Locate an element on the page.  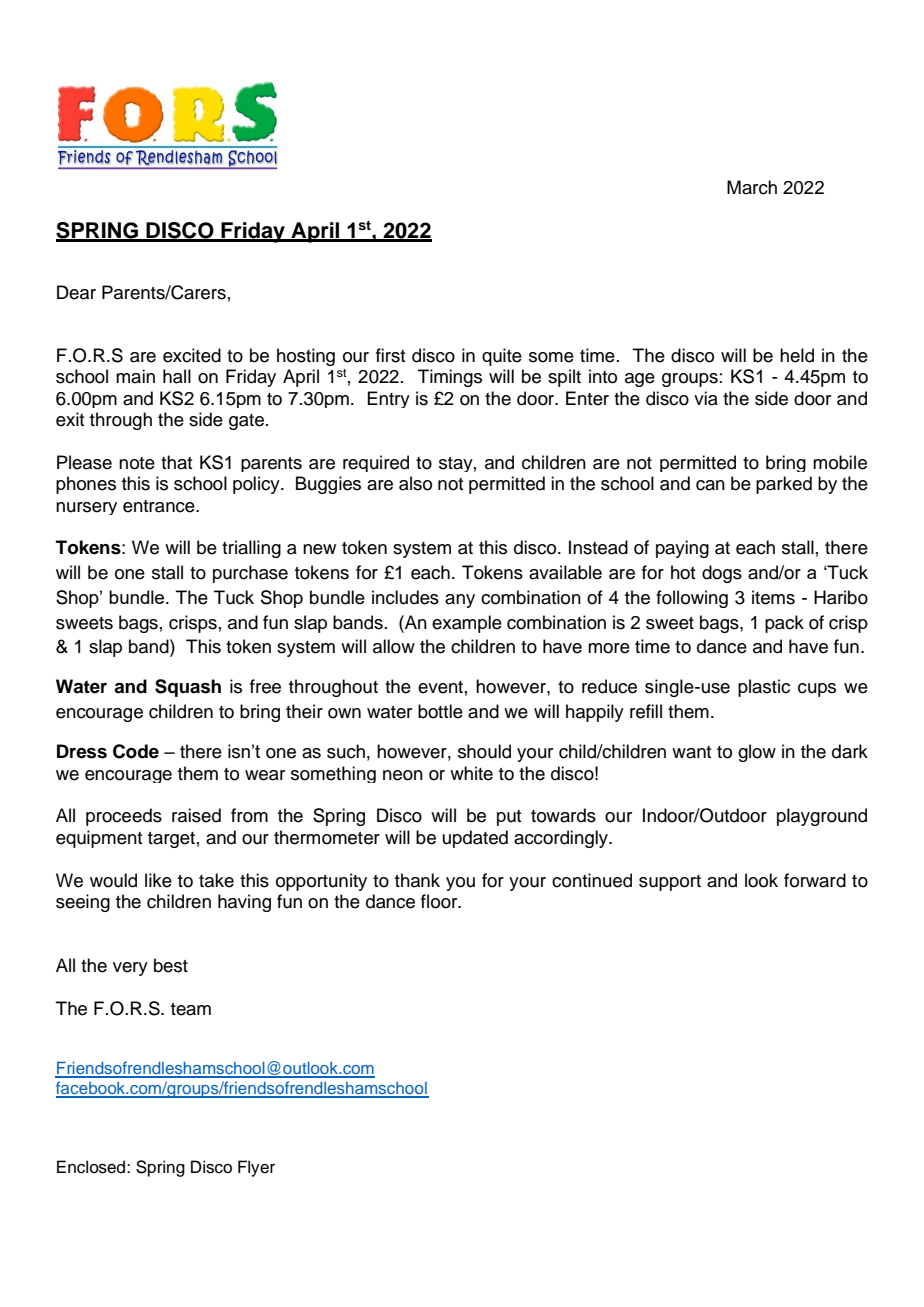
Squash is located at coordinates (188, 688).
